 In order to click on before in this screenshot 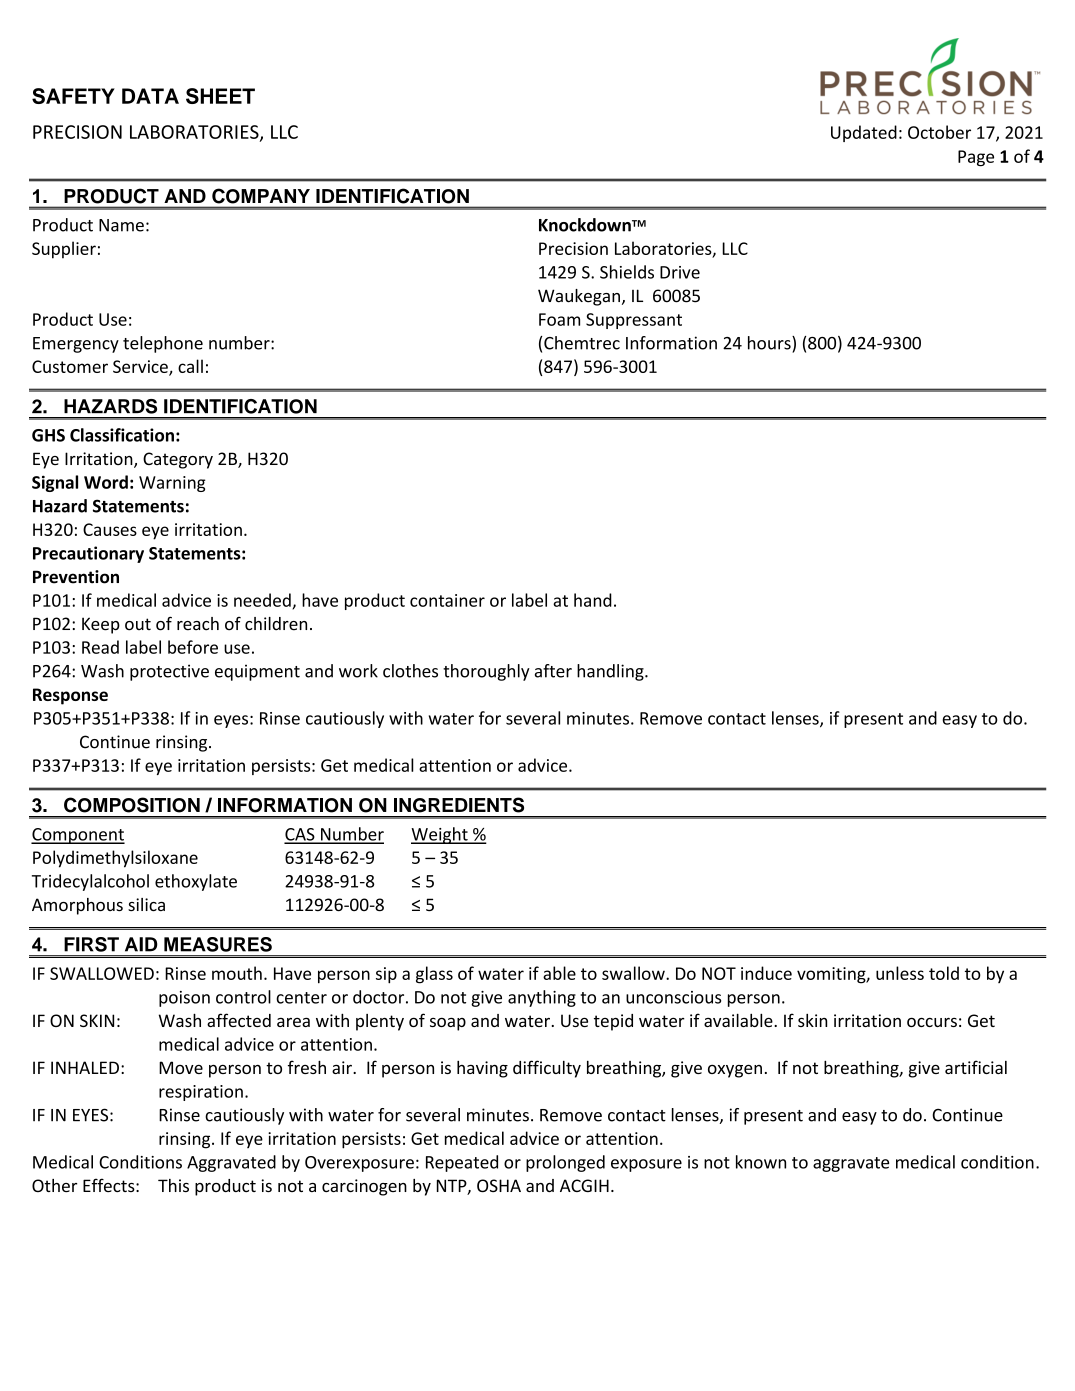, I will do `click(193, 647)`.
